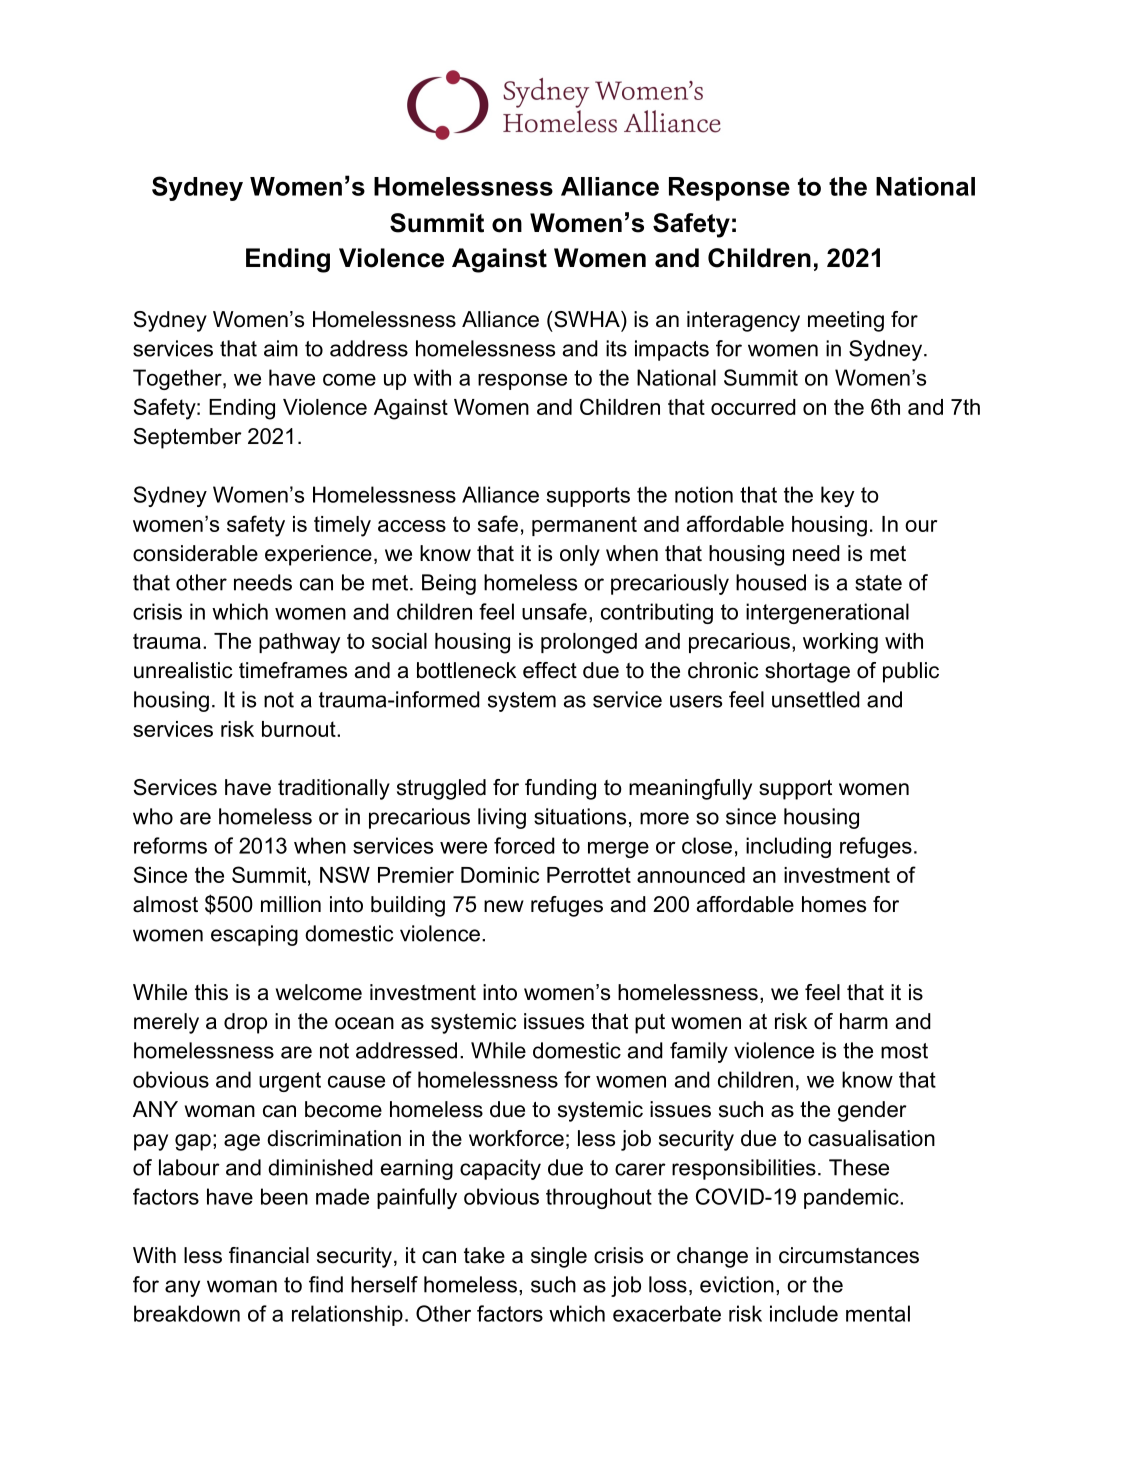 This screenshot has width=1128, height=1460. I want to click on new, so click(504, 906).
